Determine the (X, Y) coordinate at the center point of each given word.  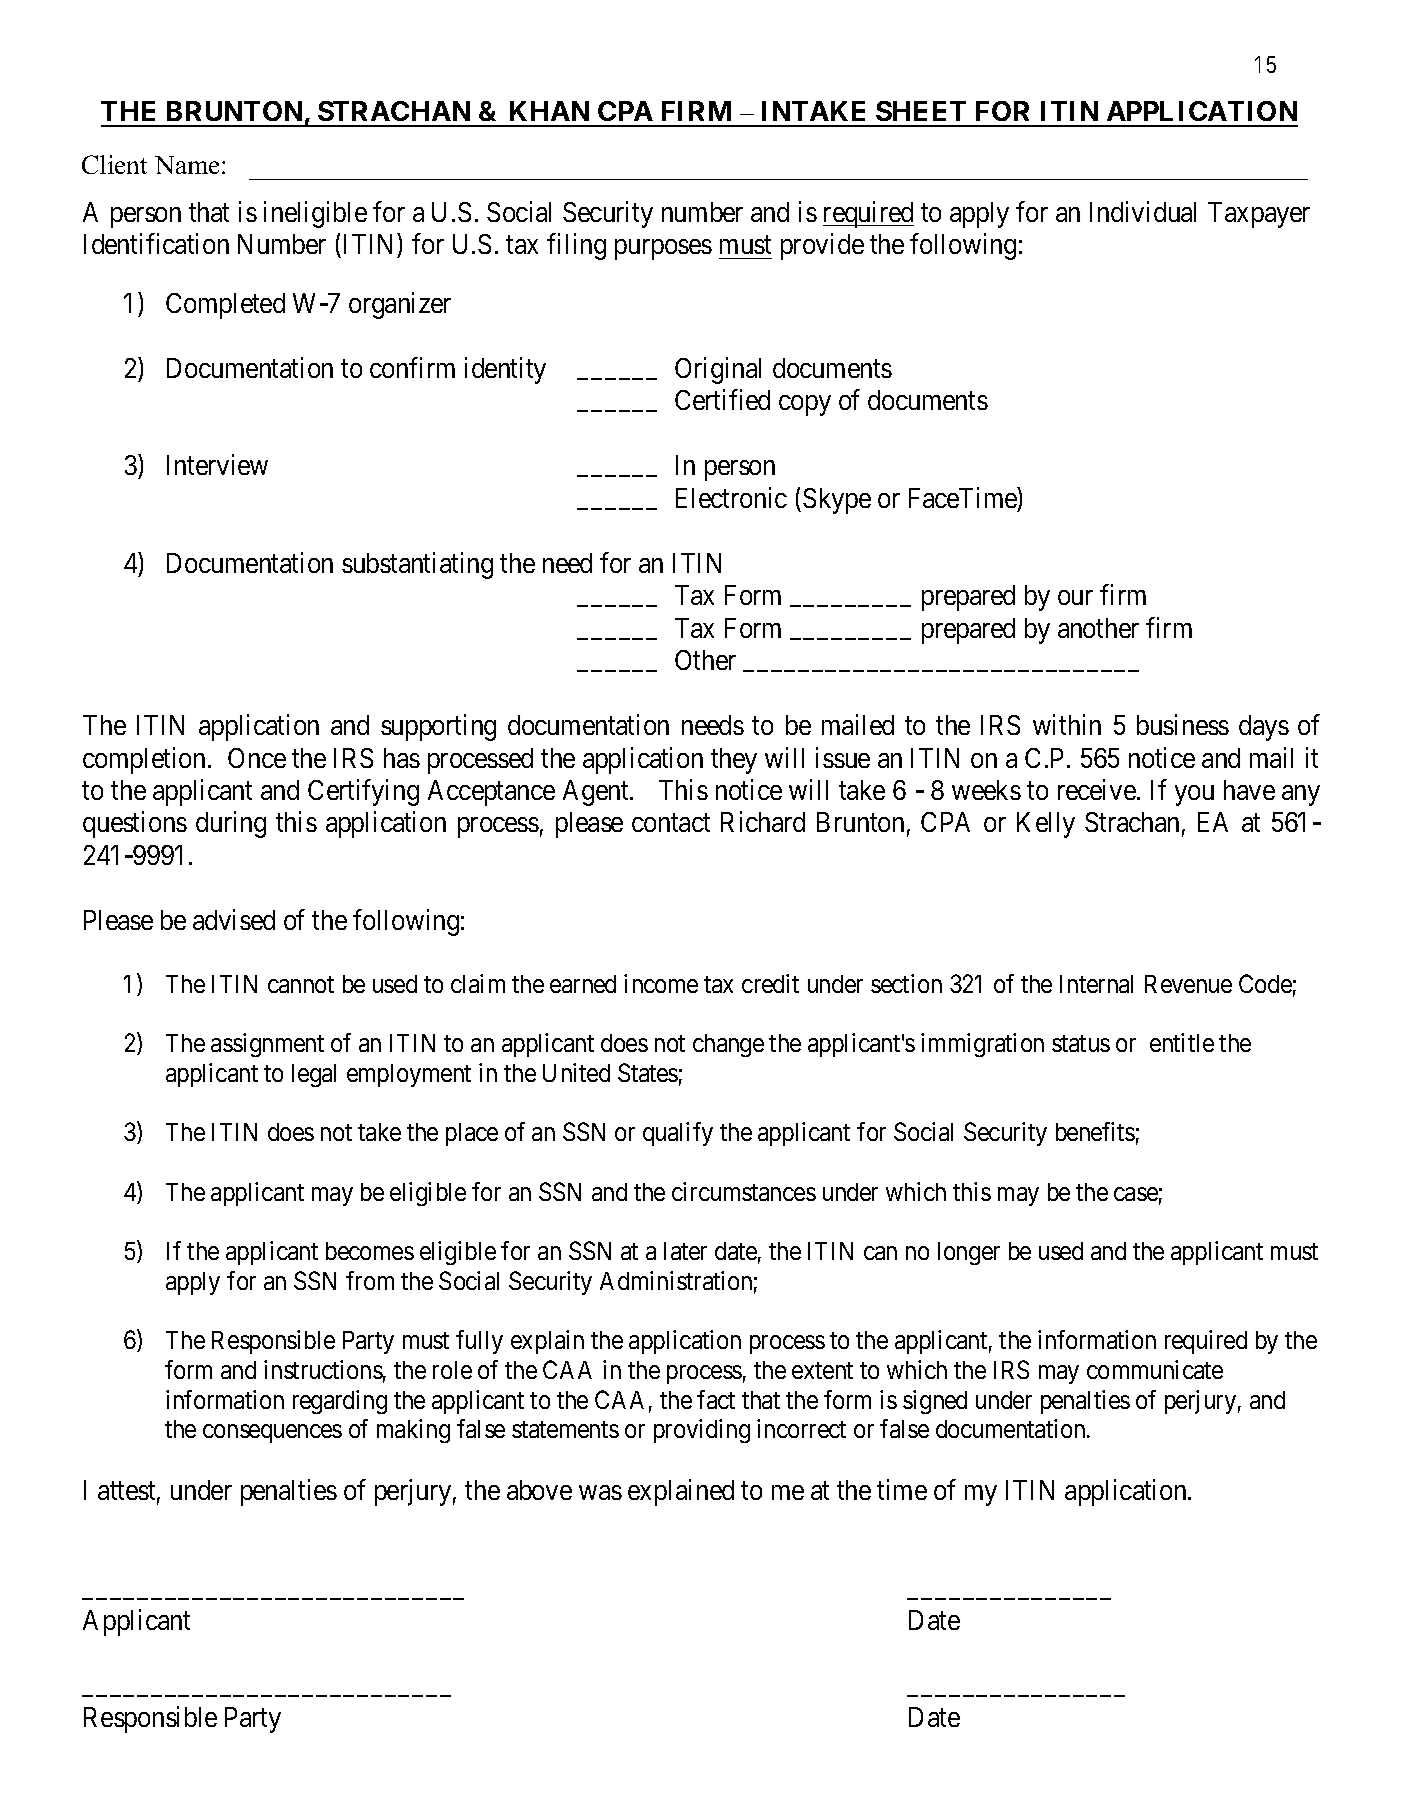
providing (702, 1431)
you (1194, 795)
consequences (272, 1434)
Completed (225, 306)
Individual (1143, 211)
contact (671, 823)
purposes (663, 249)
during (231, 825)
